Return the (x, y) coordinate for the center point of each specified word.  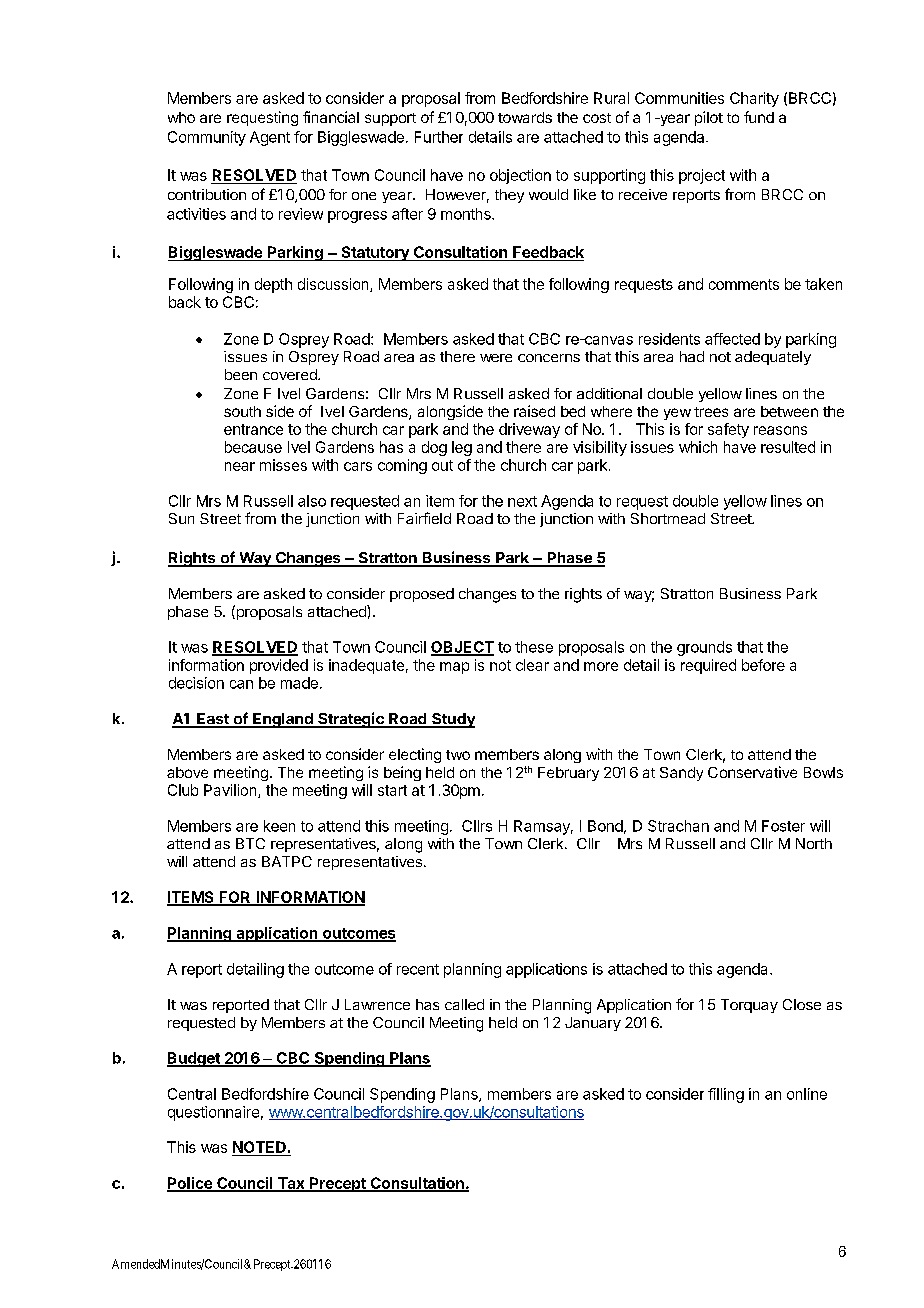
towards (525, 117)
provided (279, 666)
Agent (270, 138)
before (763, 665)
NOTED (260, 1148)
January (593, 1024)
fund (759, 117)
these (534, 647)
